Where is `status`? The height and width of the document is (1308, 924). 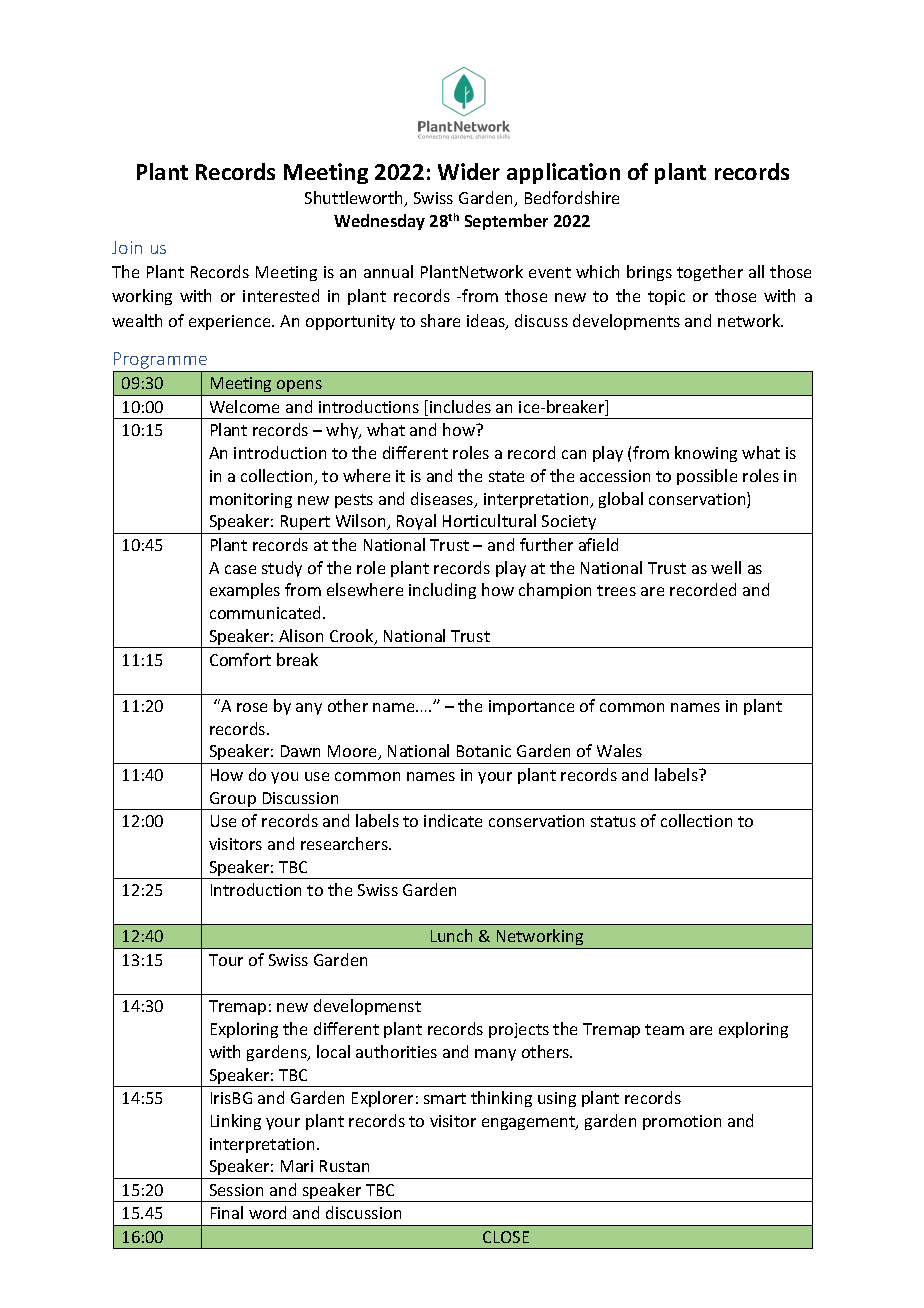 status is located at coordinates (613, 821).
